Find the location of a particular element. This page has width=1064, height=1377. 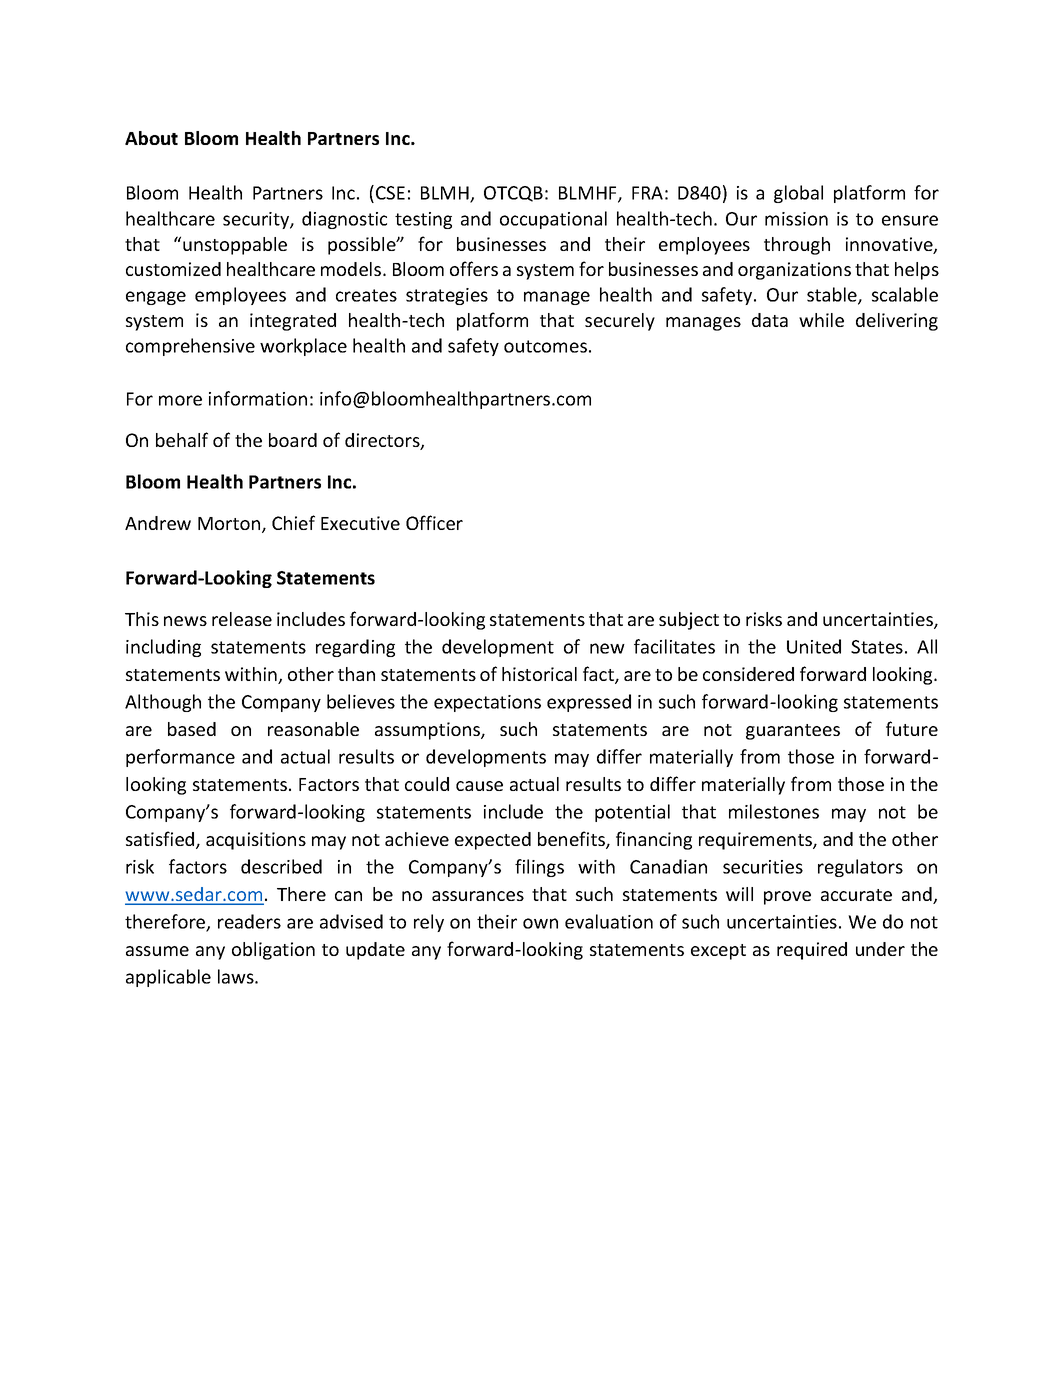

global is located at coordinates (798, 194).
